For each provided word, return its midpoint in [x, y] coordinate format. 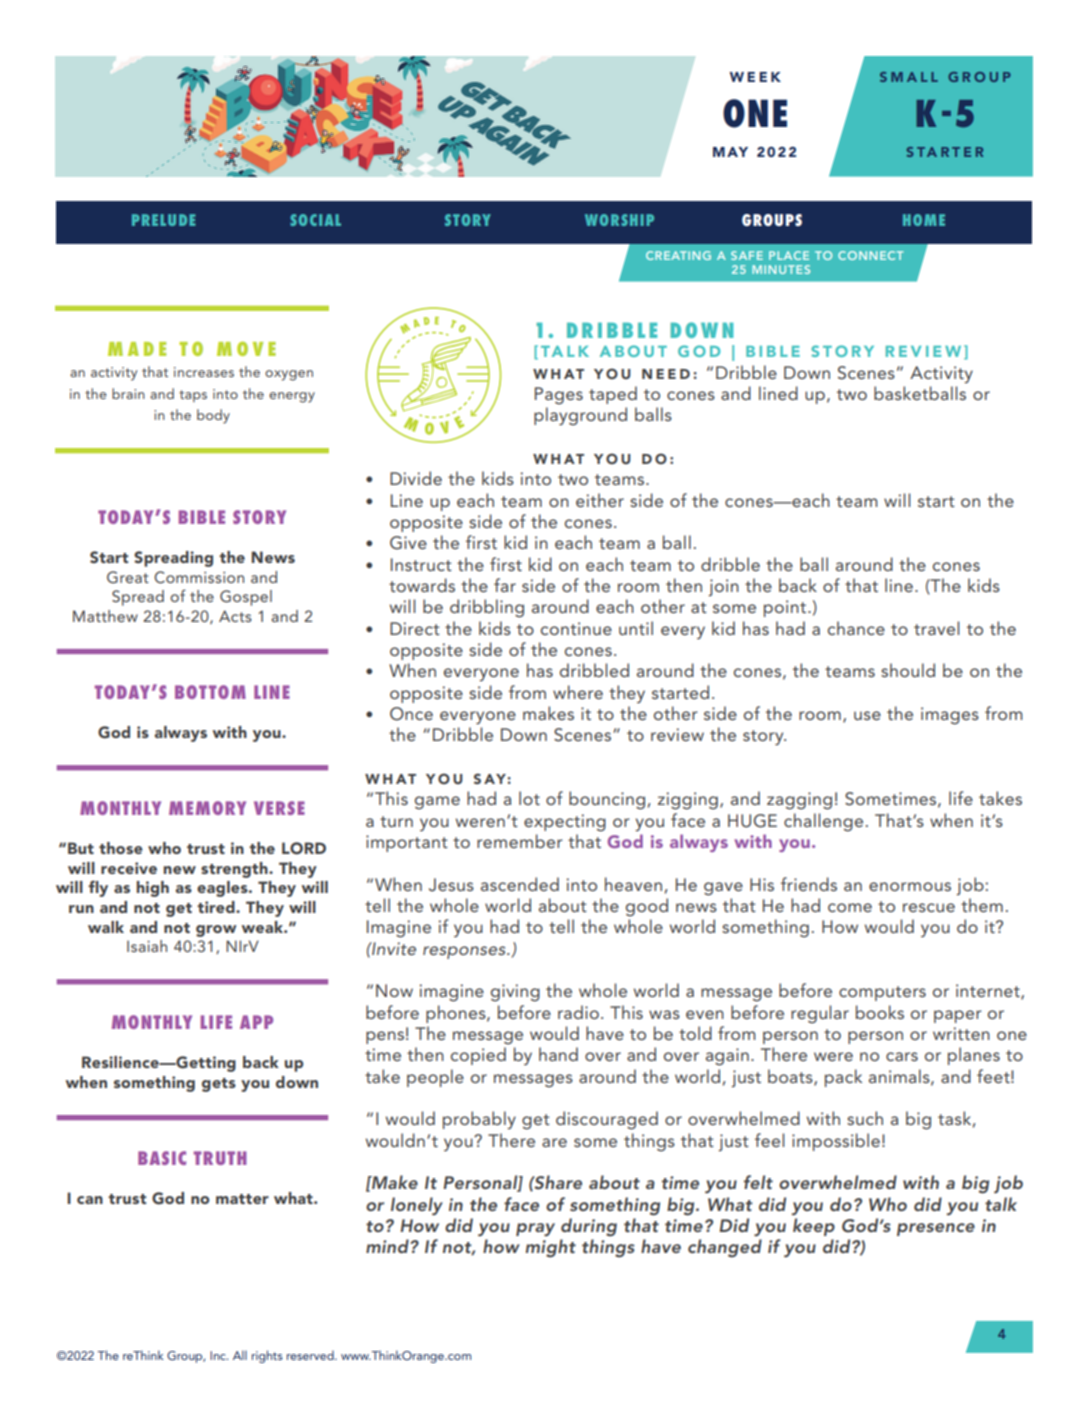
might [551, 1248]
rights [267, 1356]
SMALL [909, 77]
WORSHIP [619, 220]
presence [936, 1229]
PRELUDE [163, 220]
